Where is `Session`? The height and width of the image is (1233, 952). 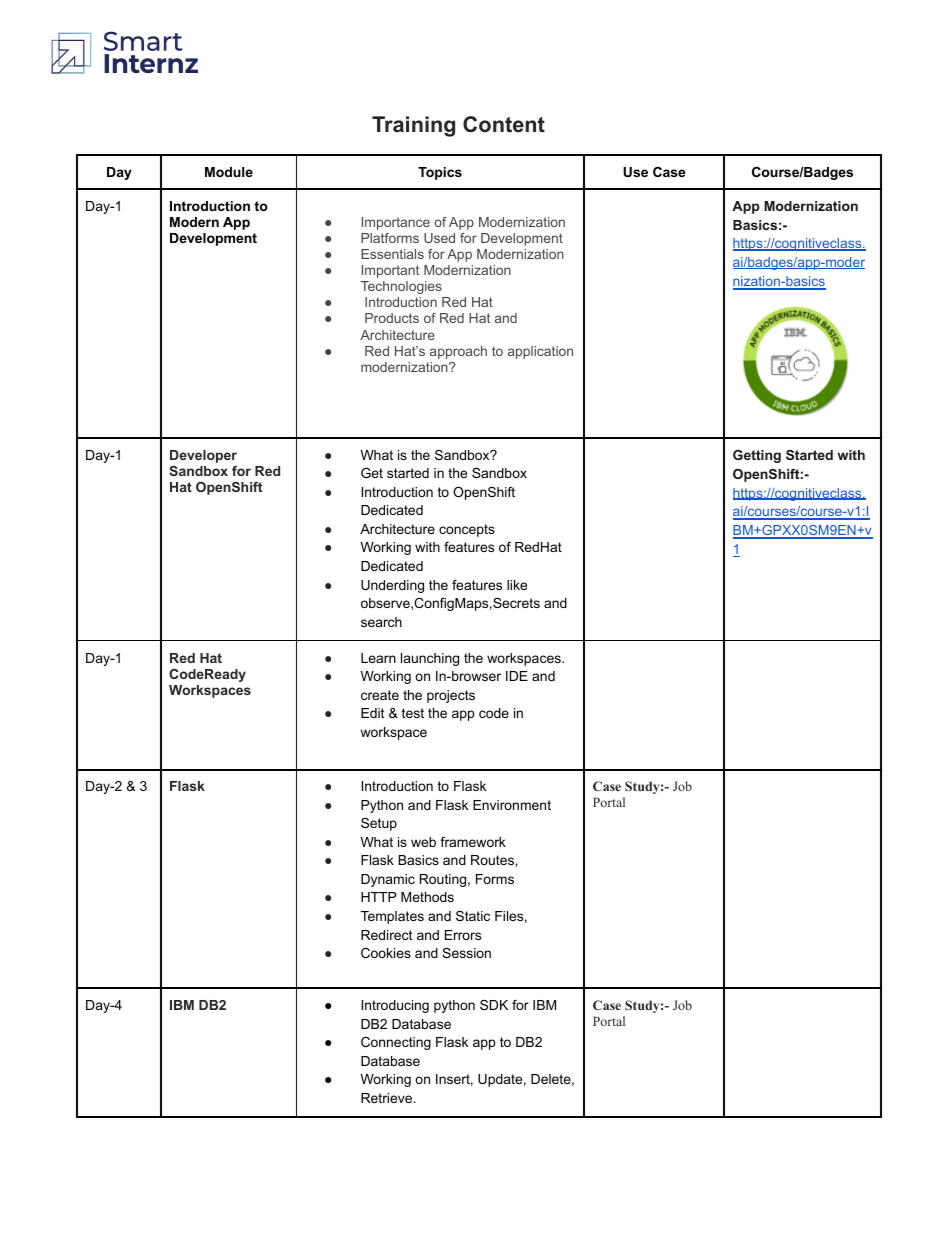
Session is located at coordinates (466, 953).
